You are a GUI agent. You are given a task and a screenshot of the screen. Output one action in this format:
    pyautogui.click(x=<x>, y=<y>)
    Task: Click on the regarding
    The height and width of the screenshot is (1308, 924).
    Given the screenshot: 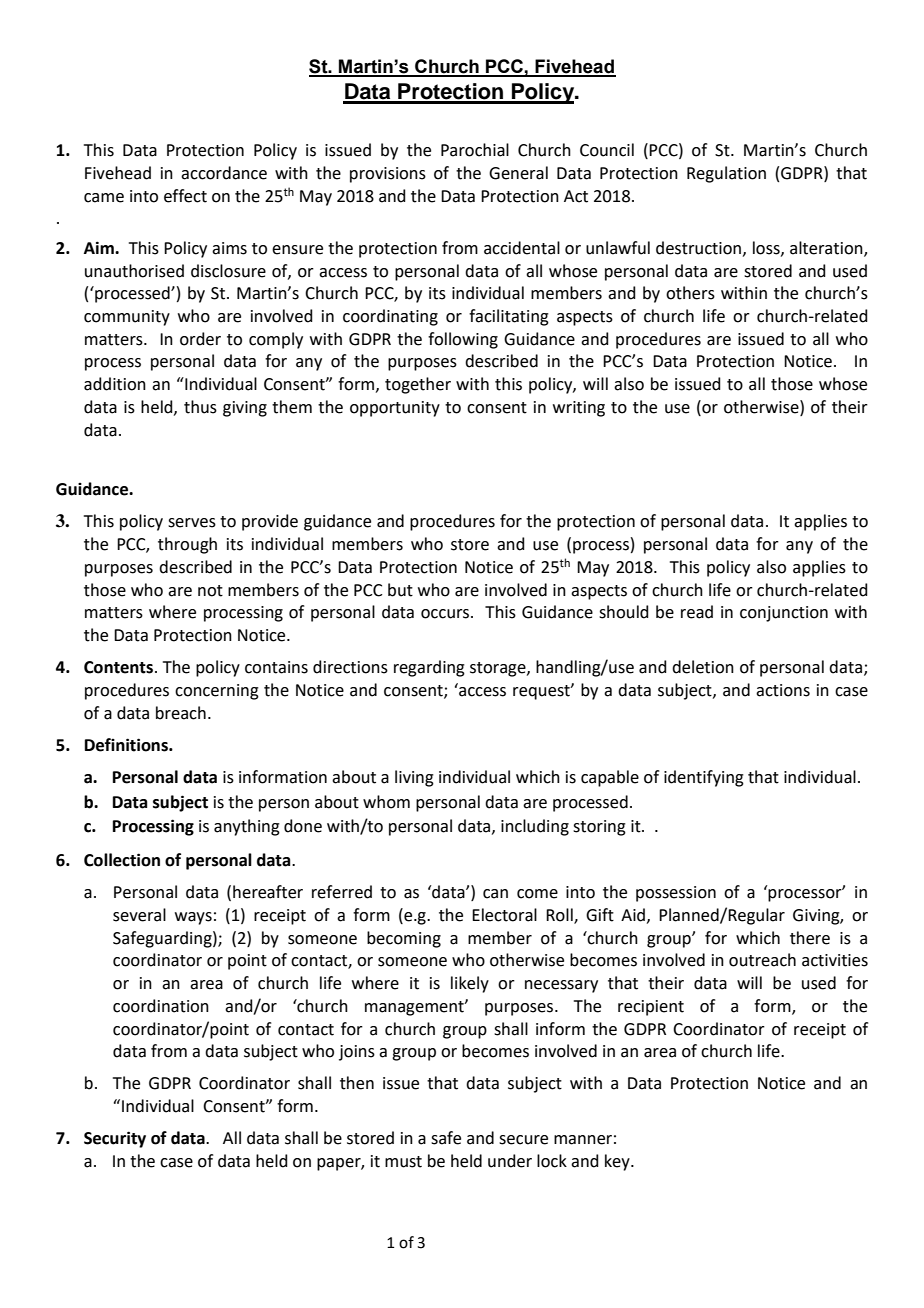 What is the action you would take?
    pyautogui.click(x=429, y=668)
